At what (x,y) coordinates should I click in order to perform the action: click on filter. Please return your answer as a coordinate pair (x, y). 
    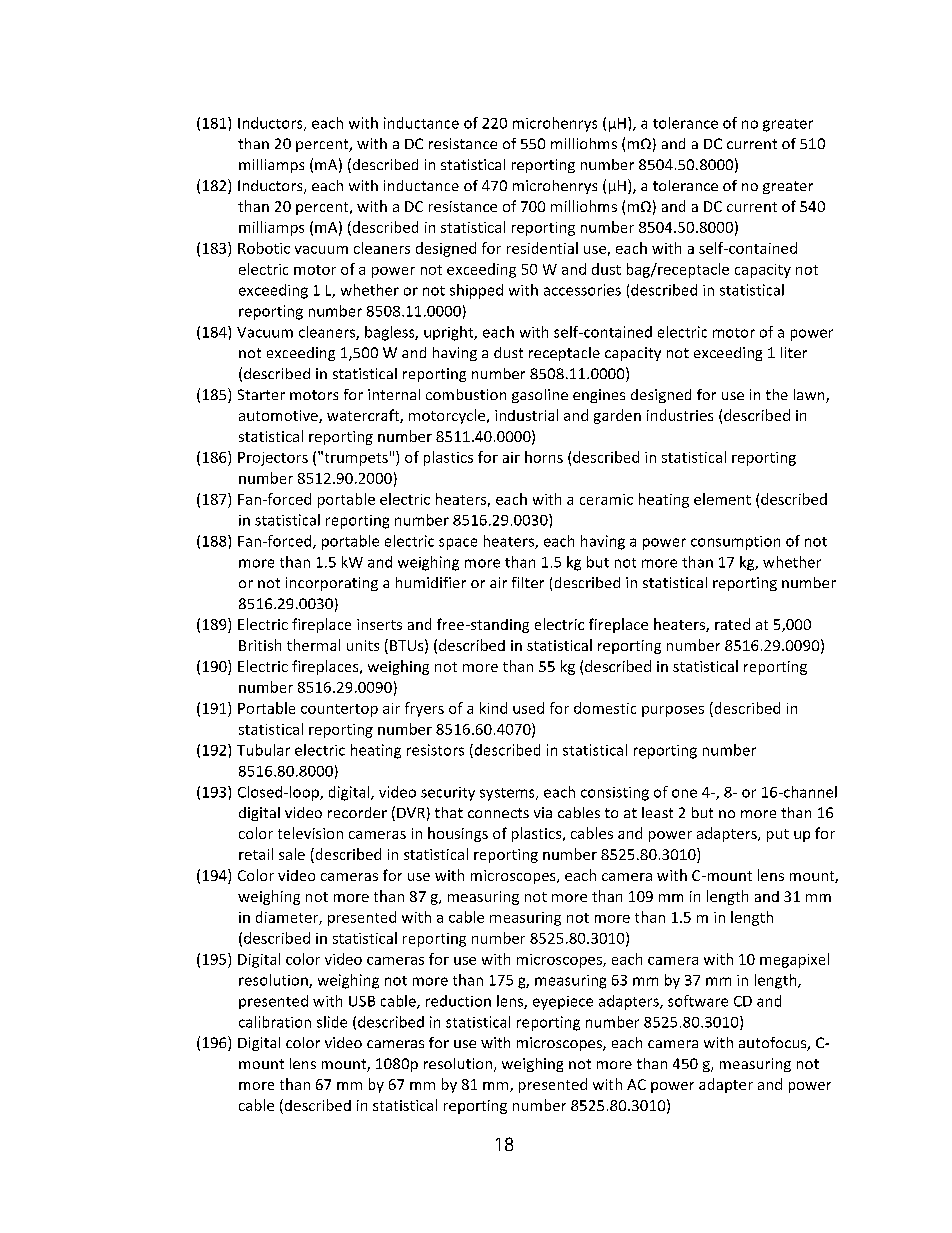
    Looking at the image, I should click on (528, 582).
